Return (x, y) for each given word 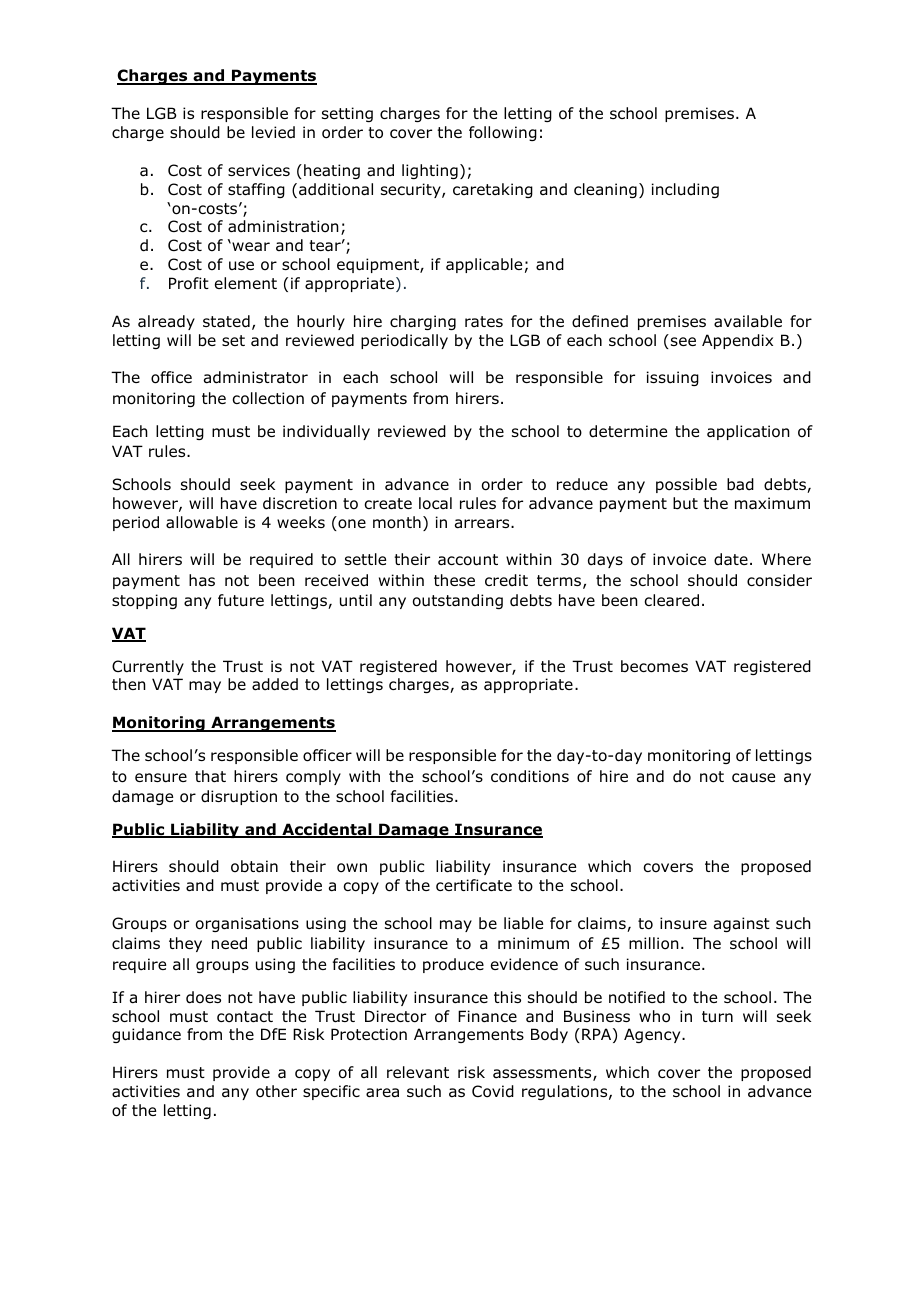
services (259, 170)
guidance (146, 1035)
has (202, 580)
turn (717, 1017)
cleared (671, 600)
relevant (418, 1072)
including (685, 190)
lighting (430, 171)
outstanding (458, 601)
